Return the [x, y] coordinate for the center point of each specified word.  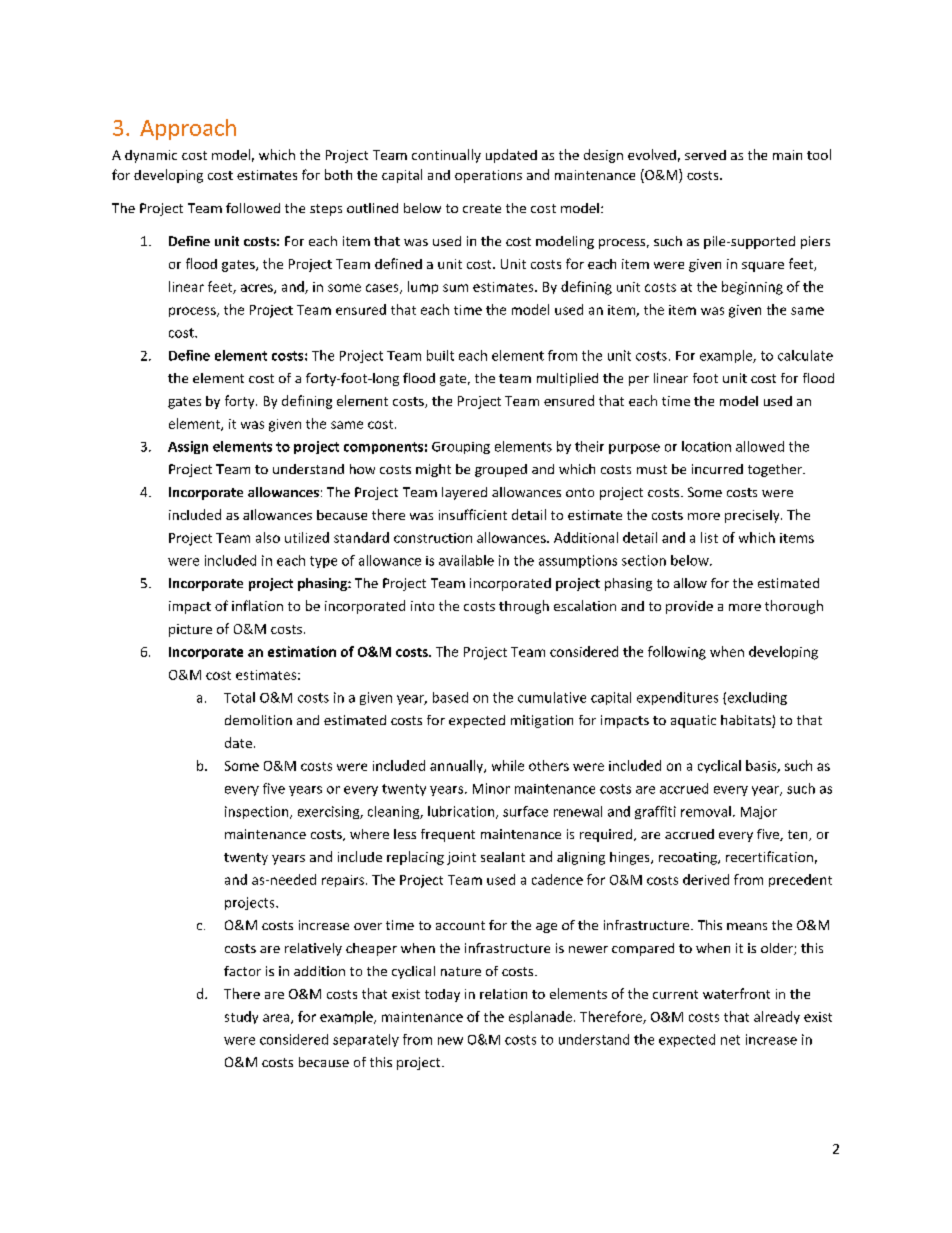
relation [503, 994]
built [440, 355]
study [241, 1017]
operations [488, 176]
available [466, 560]
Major [759, 812]
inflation [257, 605]
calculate [805, 355]
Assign [188, 447]
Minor [491, 788]
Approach [188, 129]
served [705, 155]
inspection [258, 812]
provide [689, 607]
